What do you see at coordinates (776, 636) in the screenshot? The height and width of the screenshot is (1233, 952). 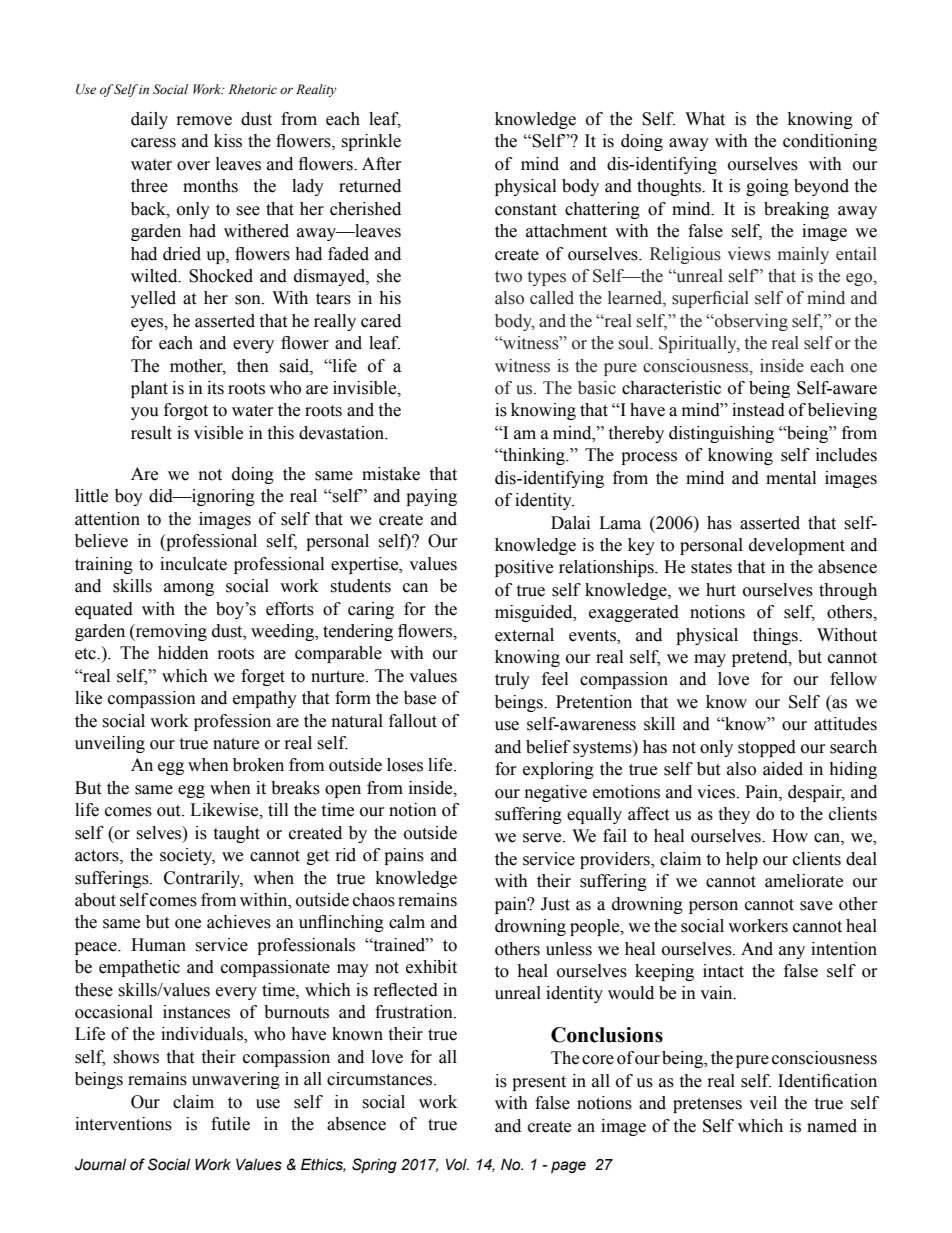 I see `things` at bounding box center [776, 636].
